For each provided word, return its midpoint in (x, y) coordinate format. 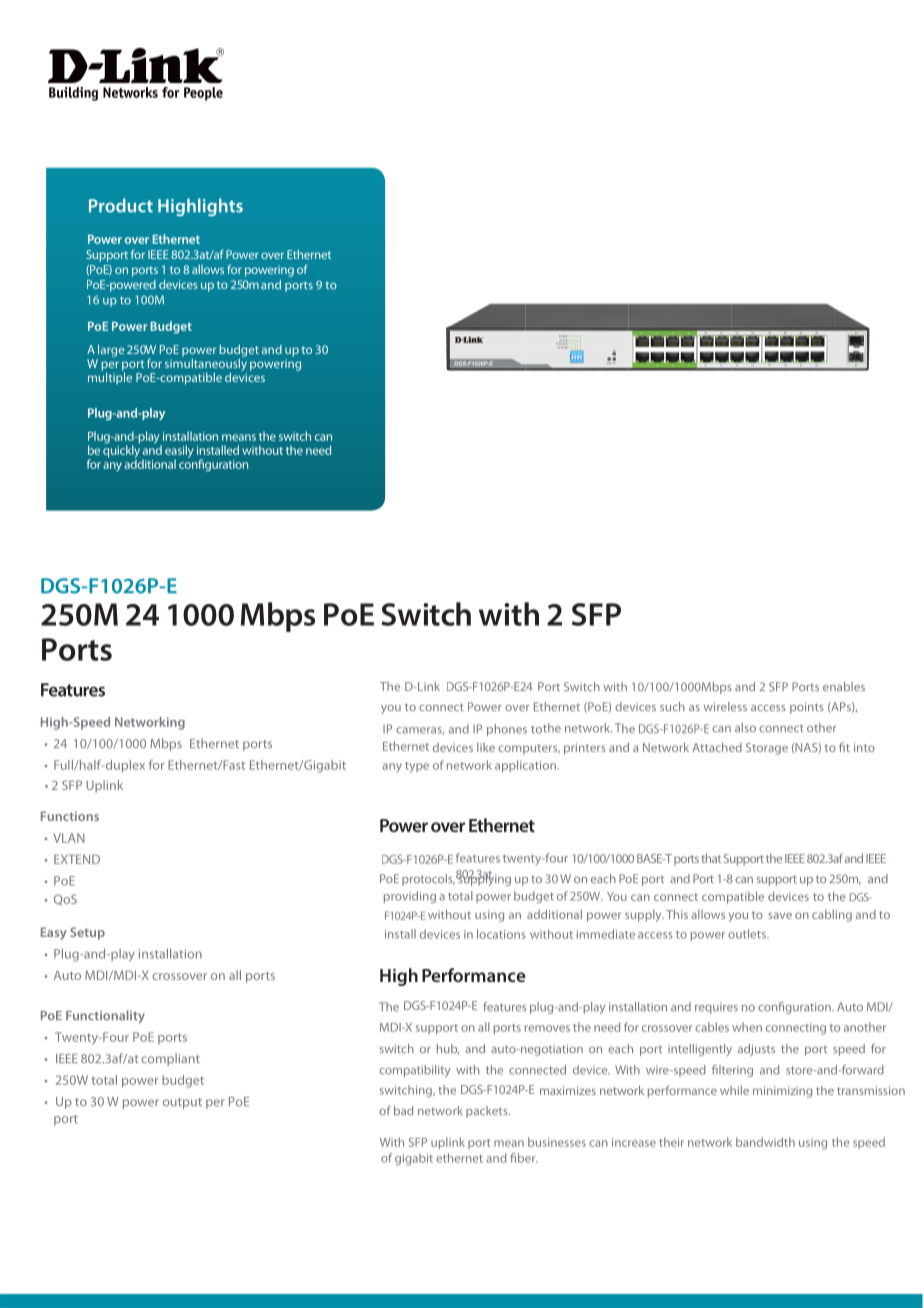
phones (507, 730)
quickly (121, 451)
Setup (87, 933)
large (111, 350)
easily (179, 452)
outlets (748, 934)
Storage (767, 749)
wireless (725, 706)
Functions (70, 816)
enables (844, 686)
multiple (110, 377)
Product (121, 205)
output (182, 1103)
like (486, 747)
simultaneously (206, 363)
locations (501, 934)
